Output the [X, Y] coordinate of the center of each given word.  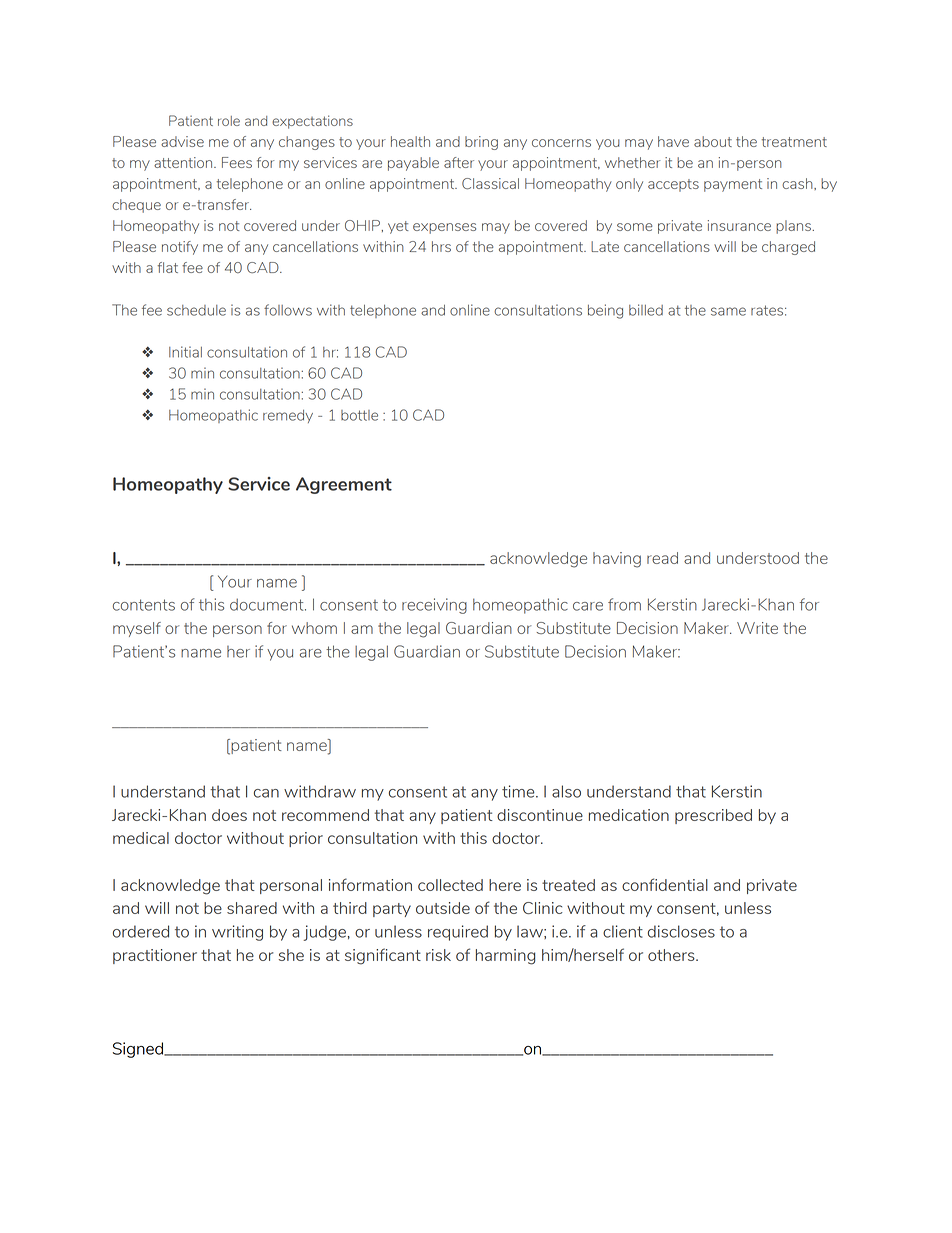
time [519, 791]
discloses [681, 931]
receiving [434, 606]
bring [481, 143]
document [268, 604]
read [662, 558]
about [713, 141]
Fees [237, 162]
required [458, 933]
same [728, 311]
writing [237, 933]
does [229, 815]
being [605, 311]
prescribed [713, 816]
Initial [185, 352]
